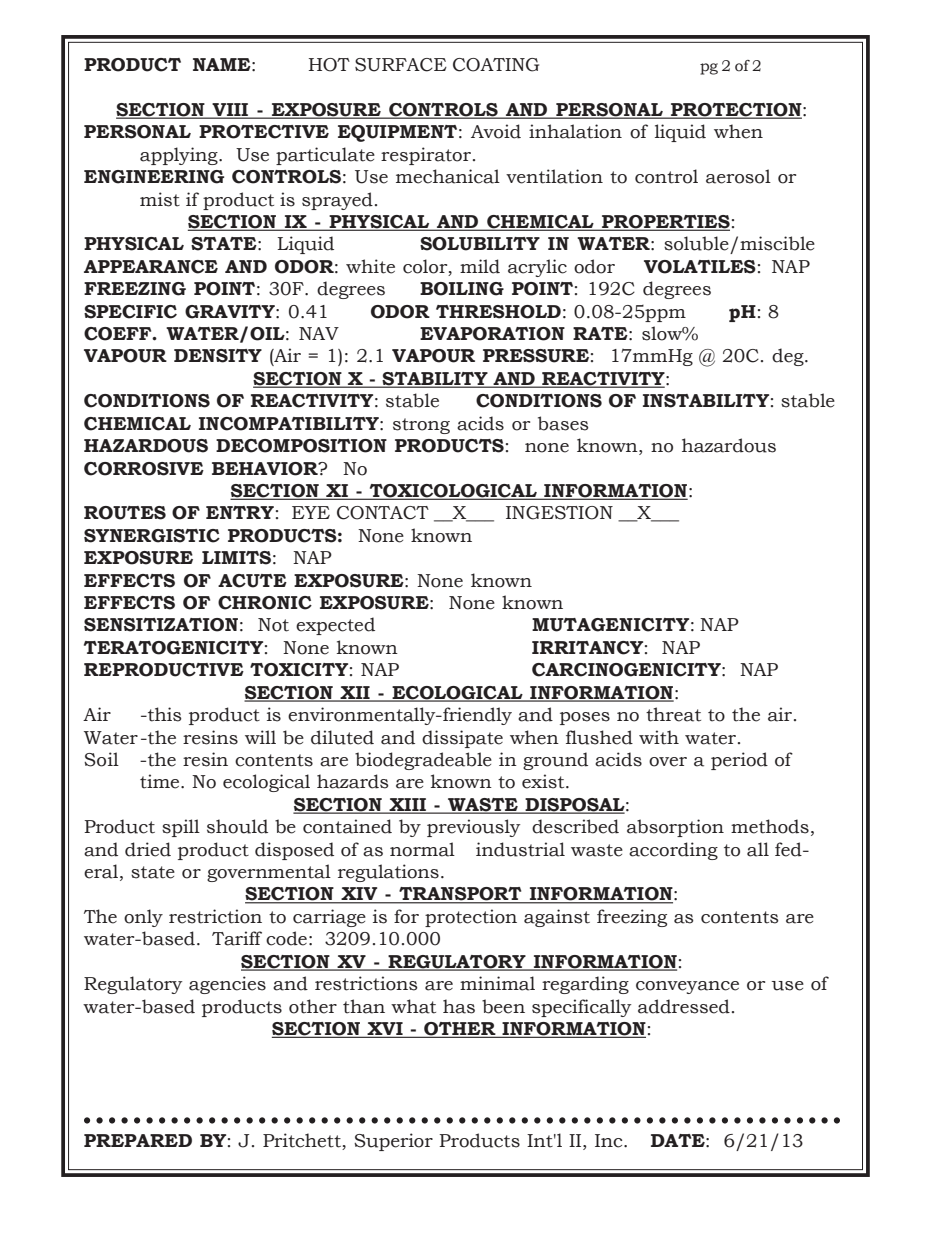 This document has width=952, height=1233. I want to click on VOLATILES, so click(700, 267).
